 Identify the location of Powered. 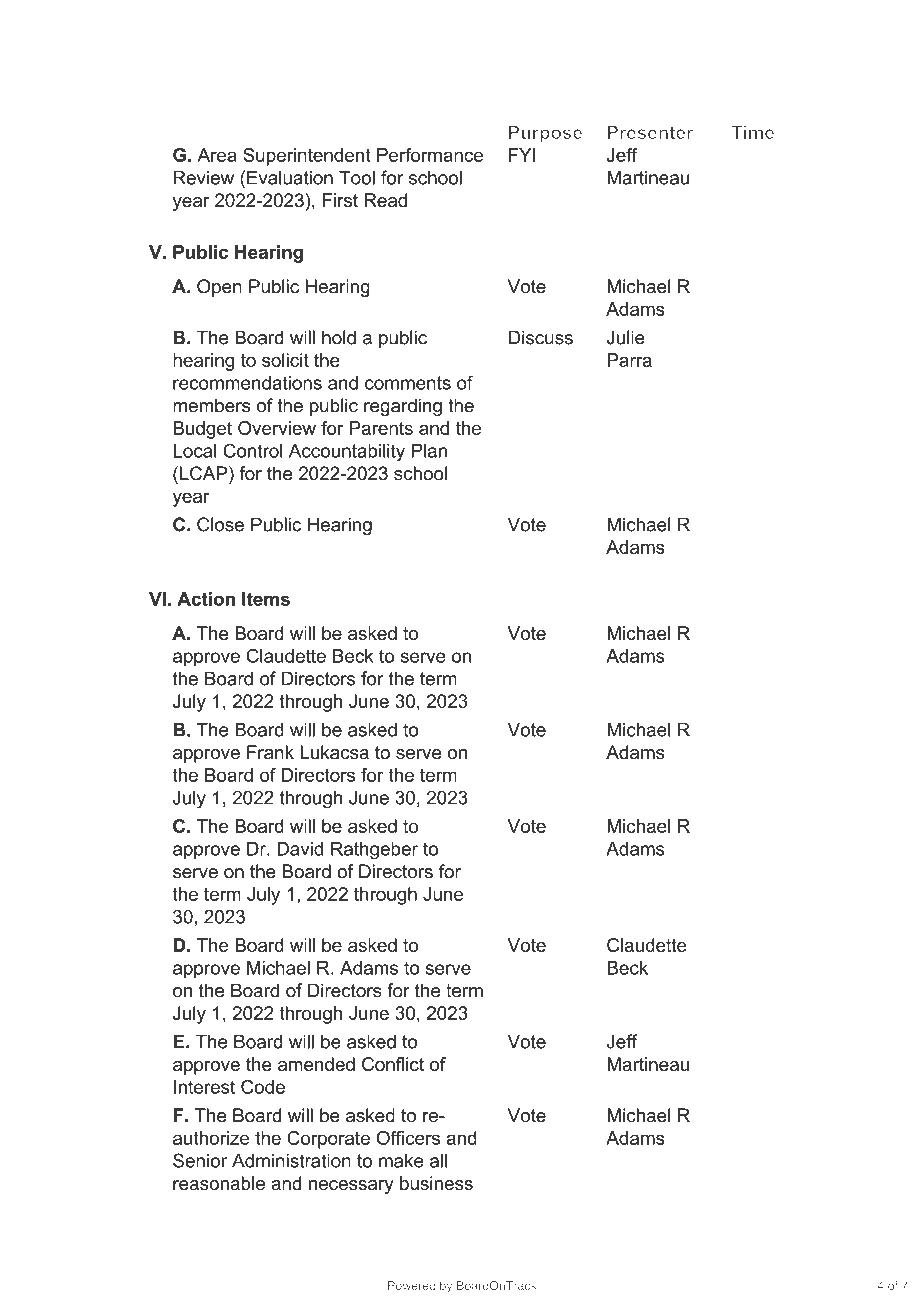
(411, 1285).
